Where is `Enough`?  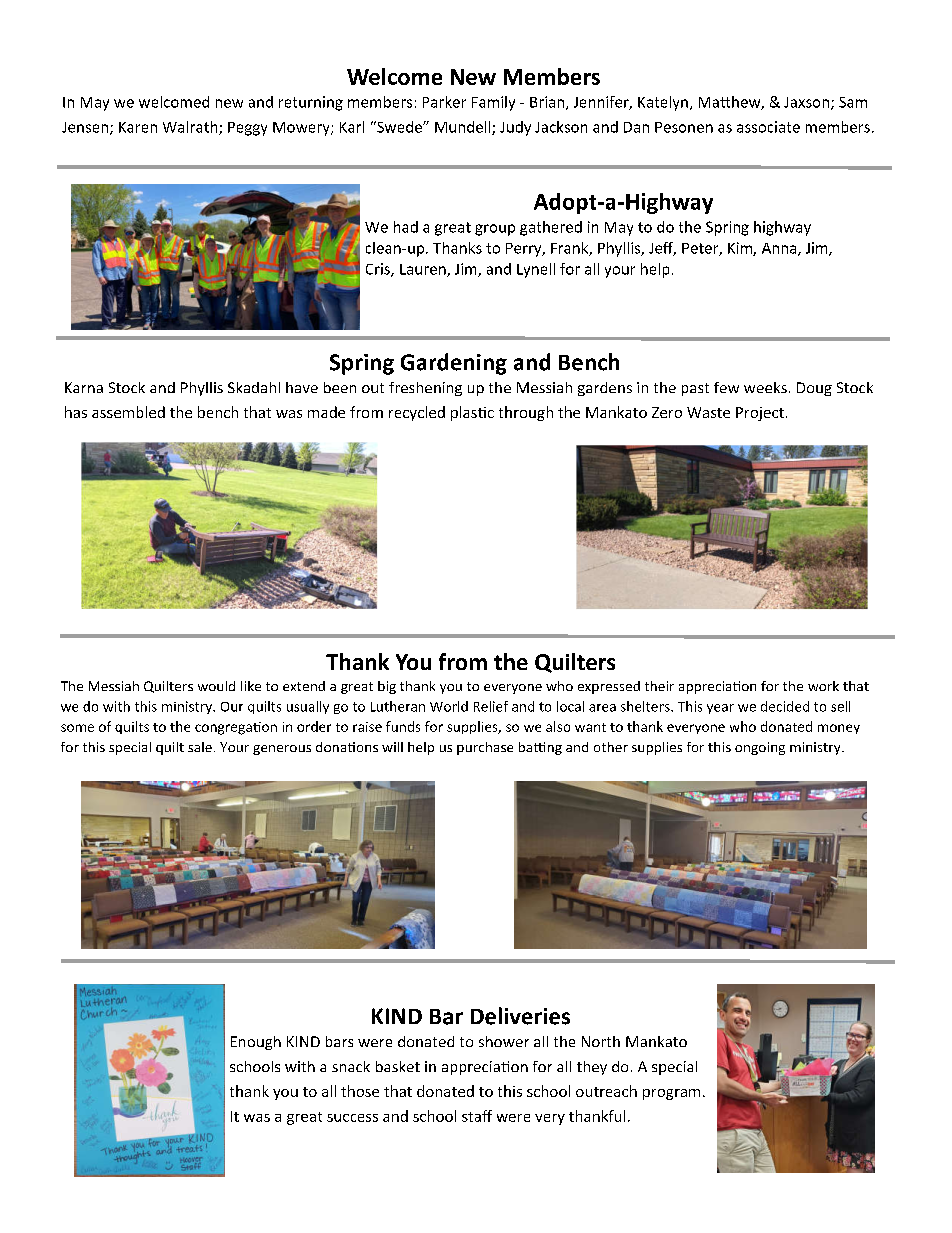
Enough is located at coordinates (256, 1043).
